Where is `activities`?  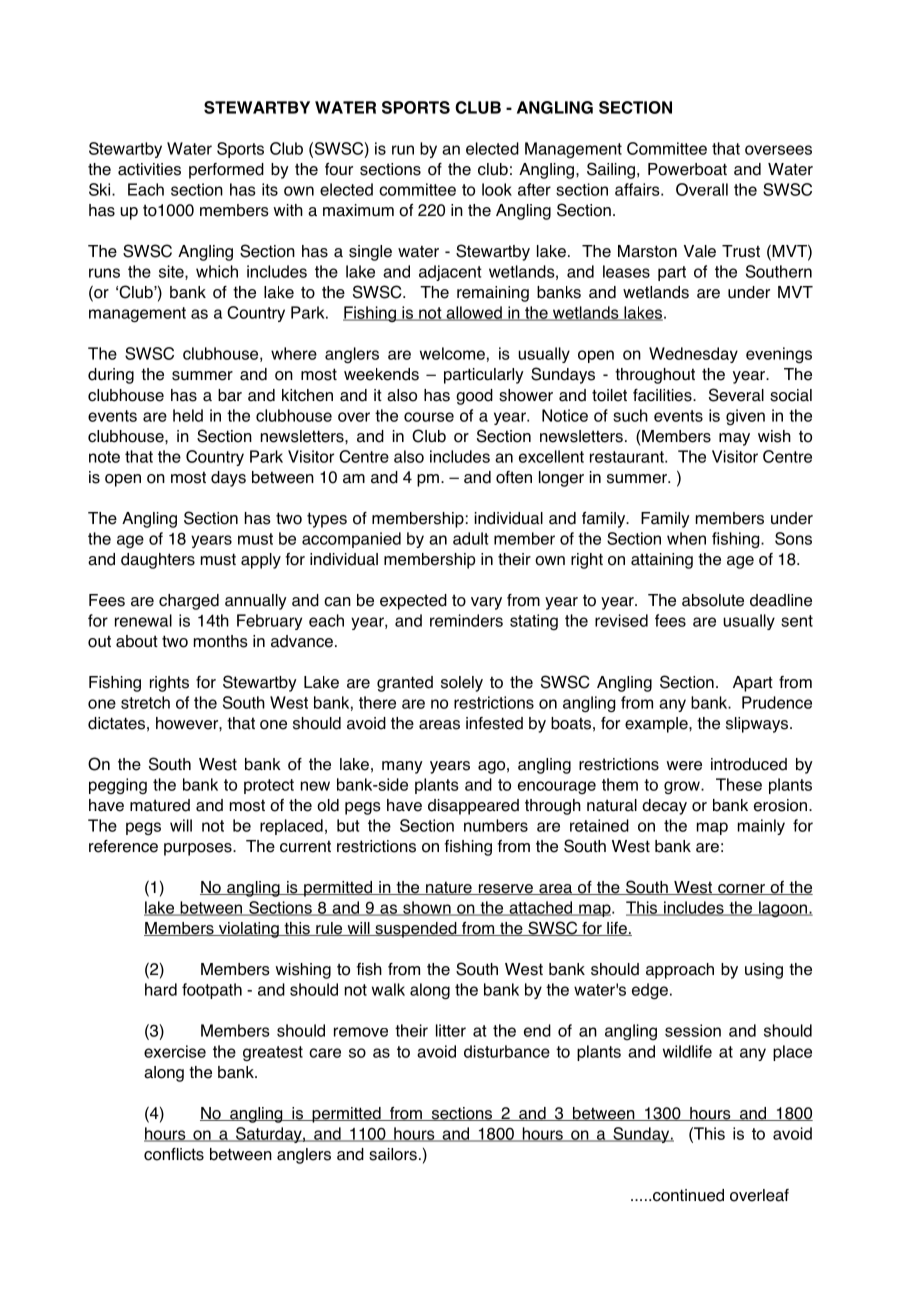
activities is located at coordinates (149, 169).
